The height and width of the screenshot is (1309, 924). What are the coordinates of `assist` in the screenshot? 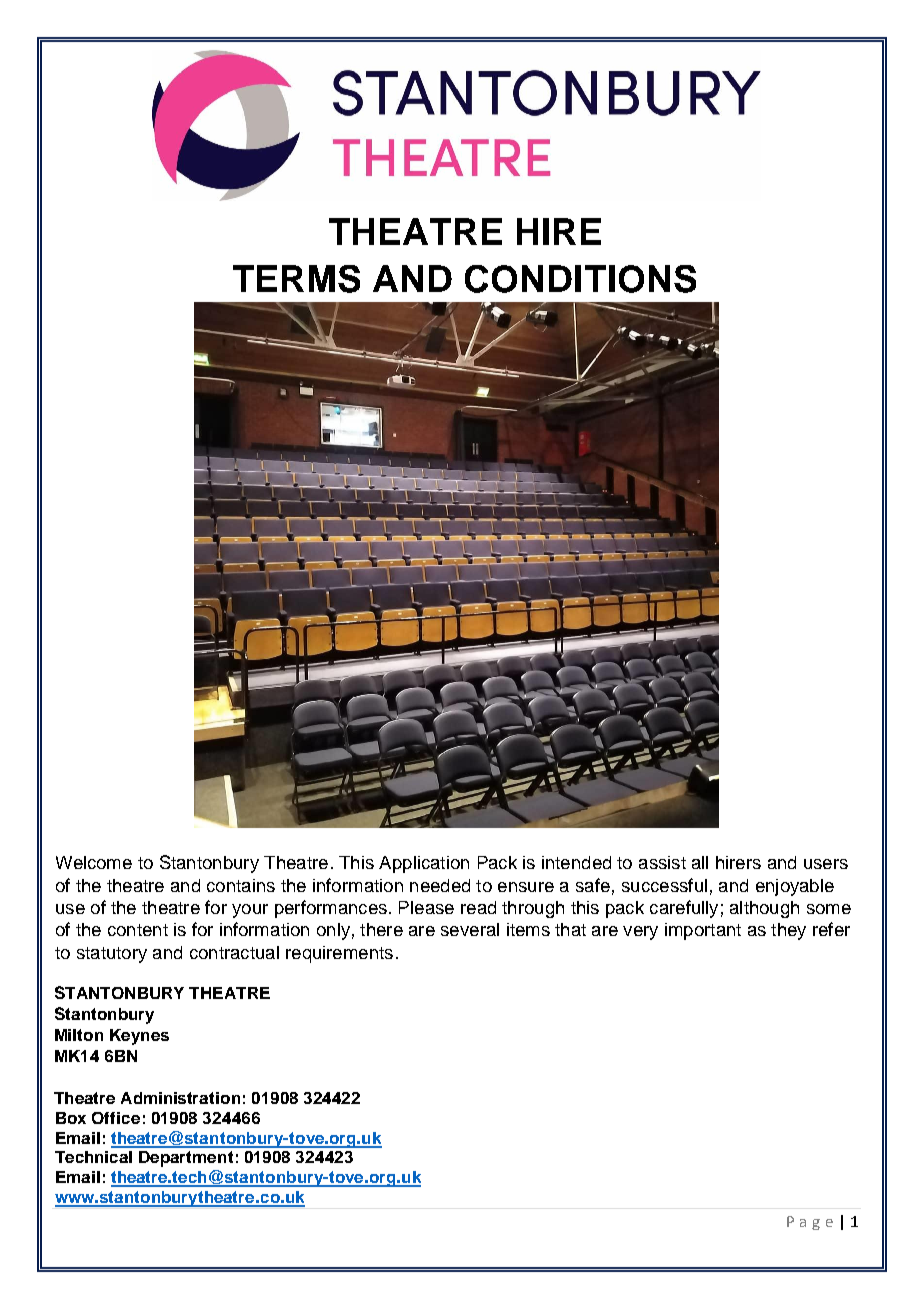 It's located at (662, 862).
